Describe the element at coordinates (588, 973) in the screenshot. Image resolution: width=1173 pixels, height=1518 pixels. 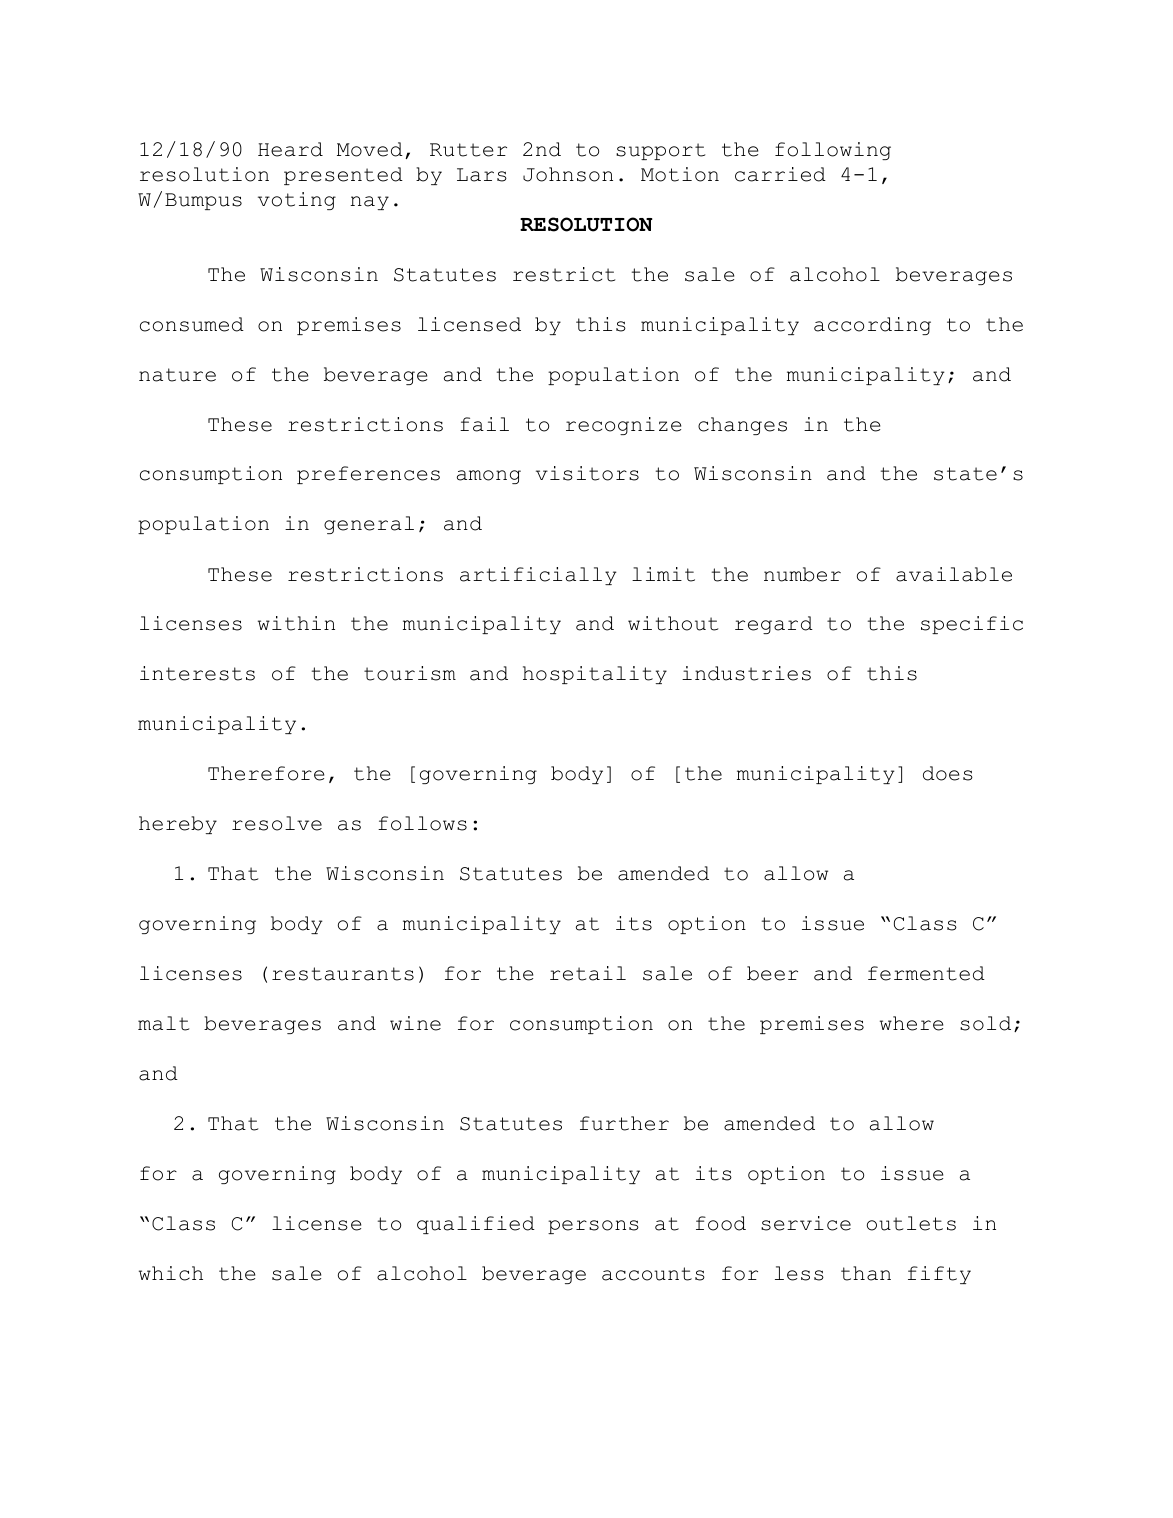
I see `retail` at that location.
